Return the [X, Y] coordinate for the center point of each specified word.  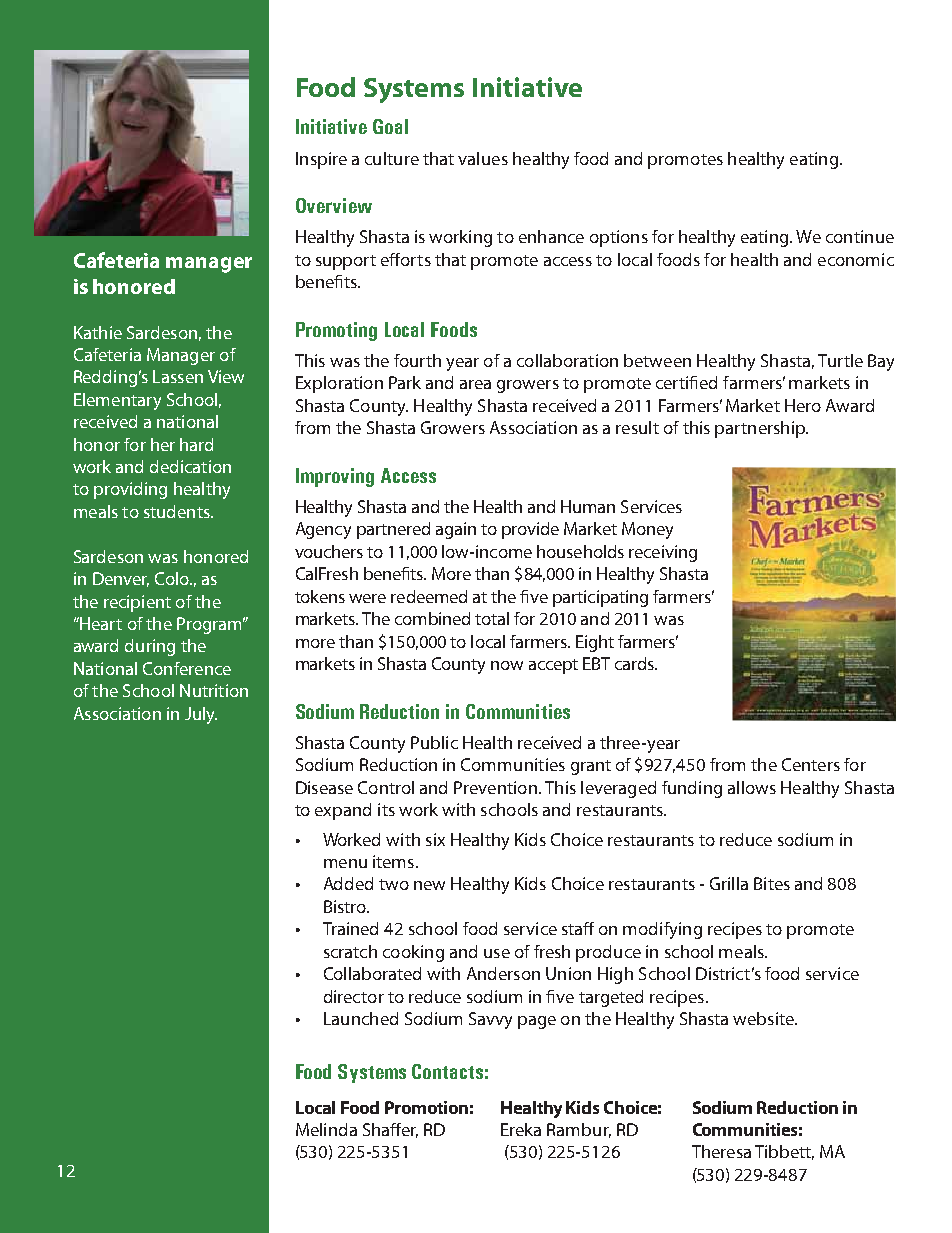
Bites [772, 883]
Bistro [346, 906]
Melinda [326, 1129]
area [475, 384]
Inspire [321, 160]
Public [434, 742]
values [483, 158]
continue [860, 236]
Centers [811, 764]
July [201, 715]
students [178, 511]
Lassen [178, 376]
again [456, 530]
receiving [663, 553]
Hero [803, 405]
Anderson [503, 973]
